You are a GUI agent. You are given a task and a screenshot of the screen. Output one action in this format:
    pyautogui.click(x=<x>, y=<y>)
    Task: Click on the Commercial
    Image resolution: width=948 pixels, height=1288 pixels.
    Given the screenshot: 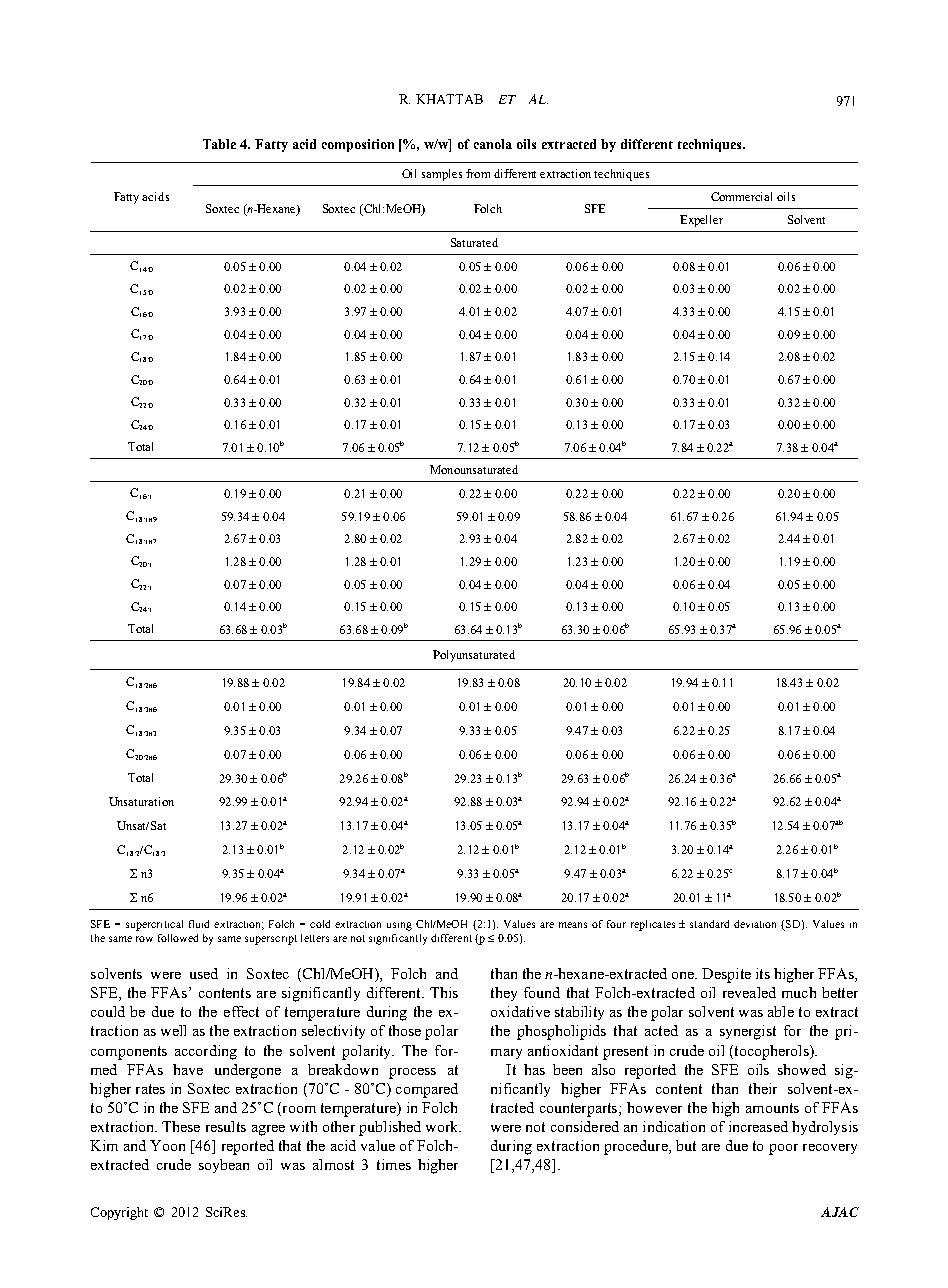 What is the action you would take?
    pyautogui.click(x=741, y=196)
